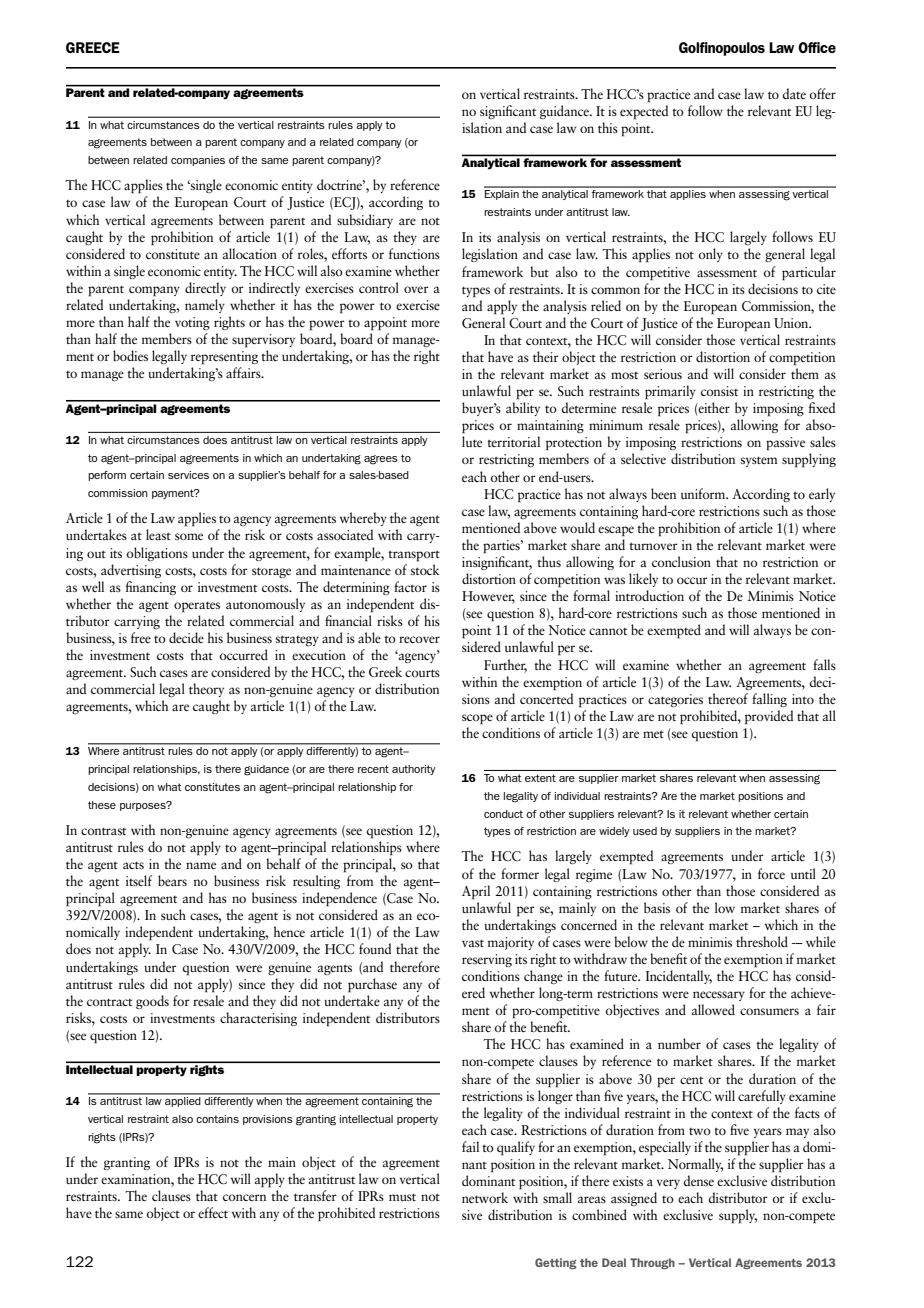  What do you see at coordinates (719, 391) in the screenshot?
I see `consist` at bounding box center [719, 391].
